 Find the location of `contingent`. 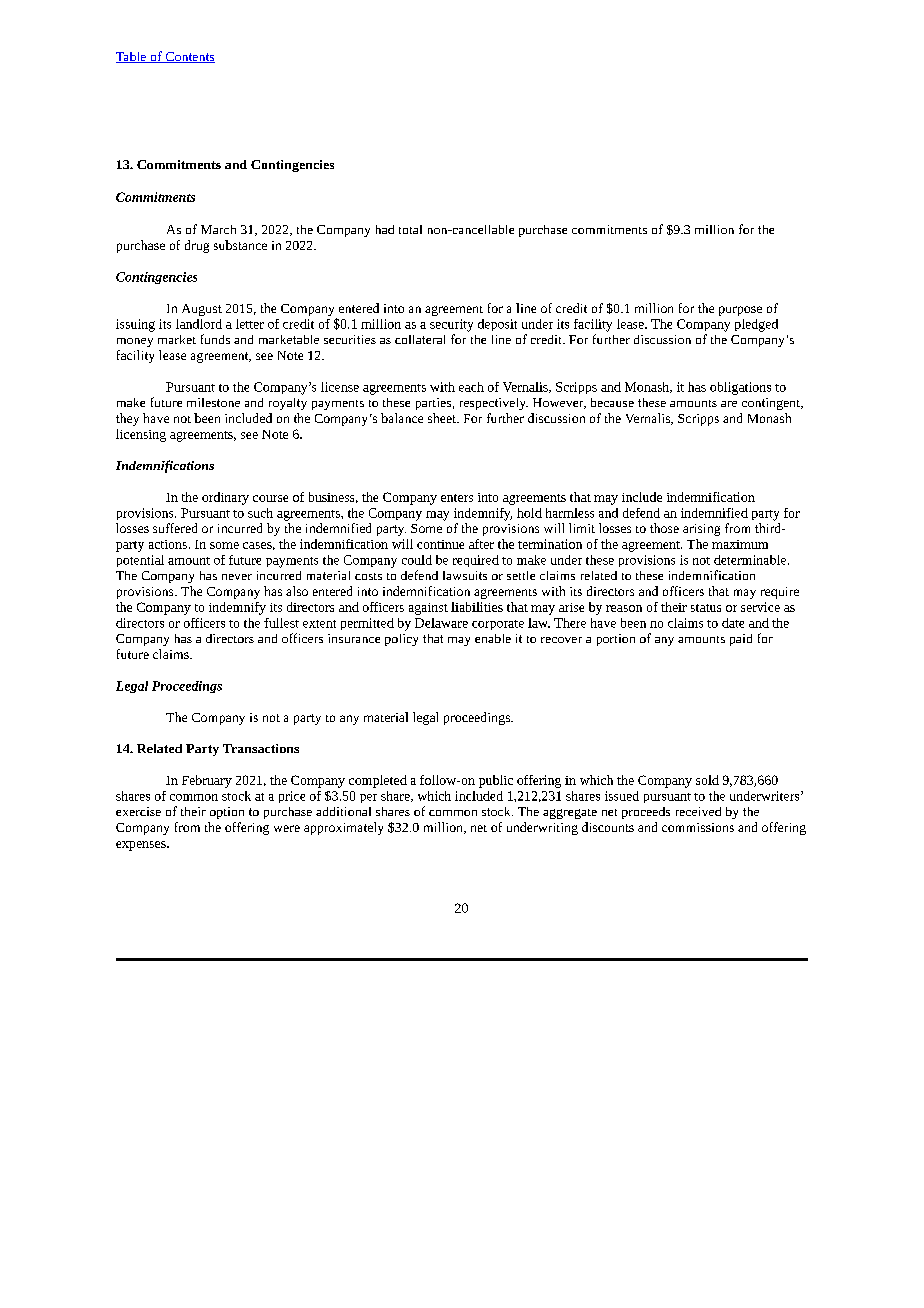

contingent is located at coordinates (772, 404).
